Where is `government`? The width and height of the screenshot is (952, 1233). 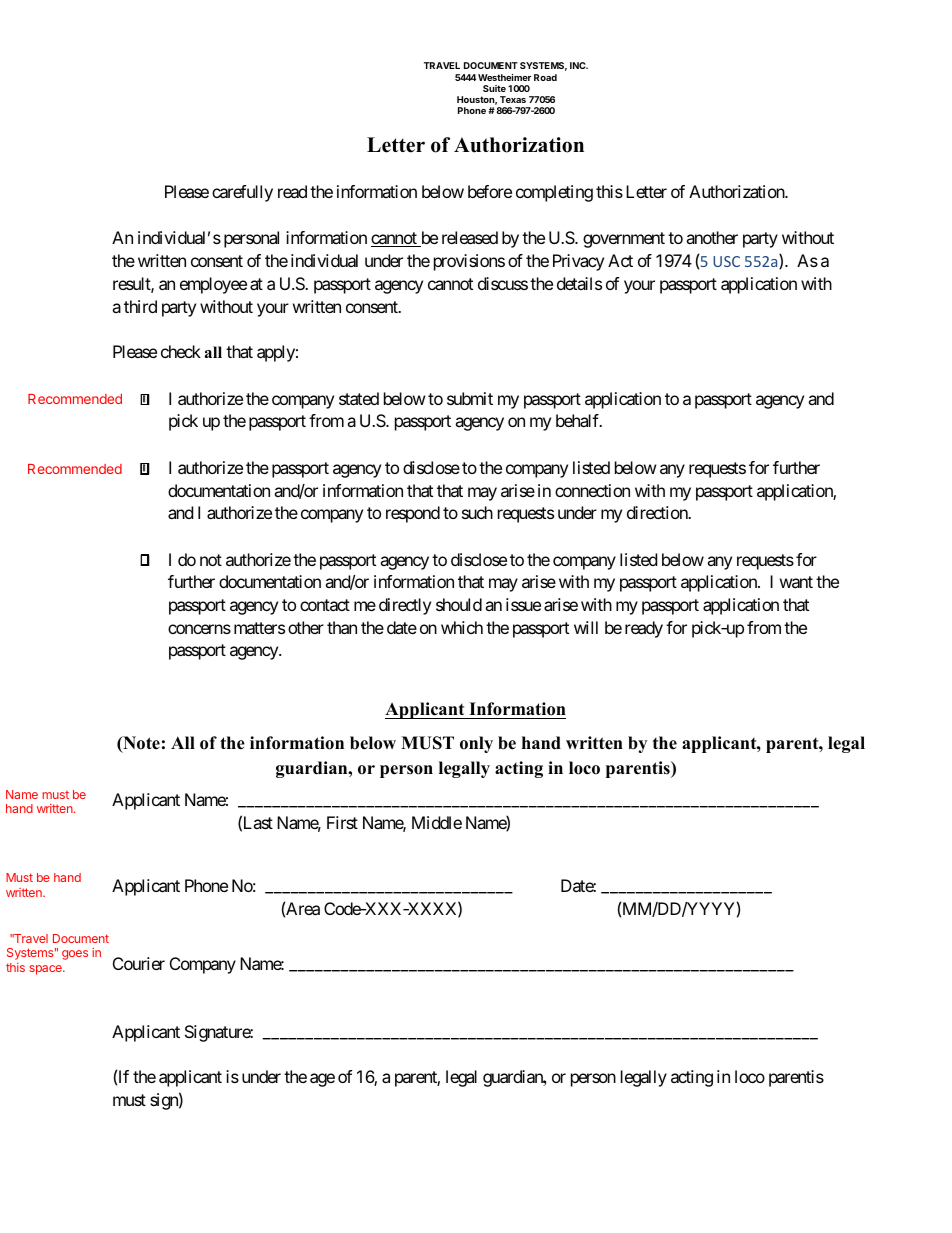
government is located at coordinates (624, 240).
